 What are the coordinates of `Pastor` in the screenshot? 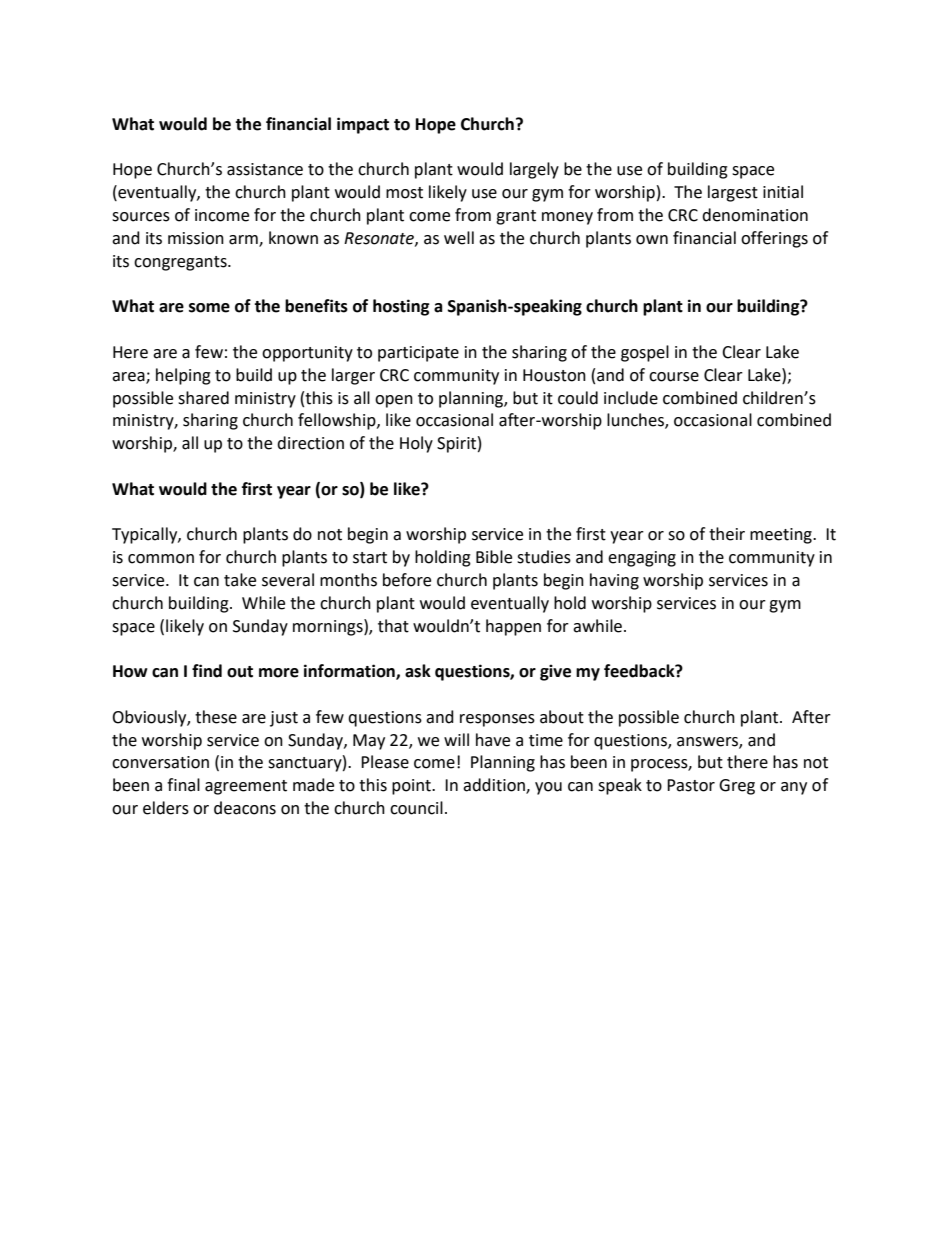 It's located at (691, 785).
